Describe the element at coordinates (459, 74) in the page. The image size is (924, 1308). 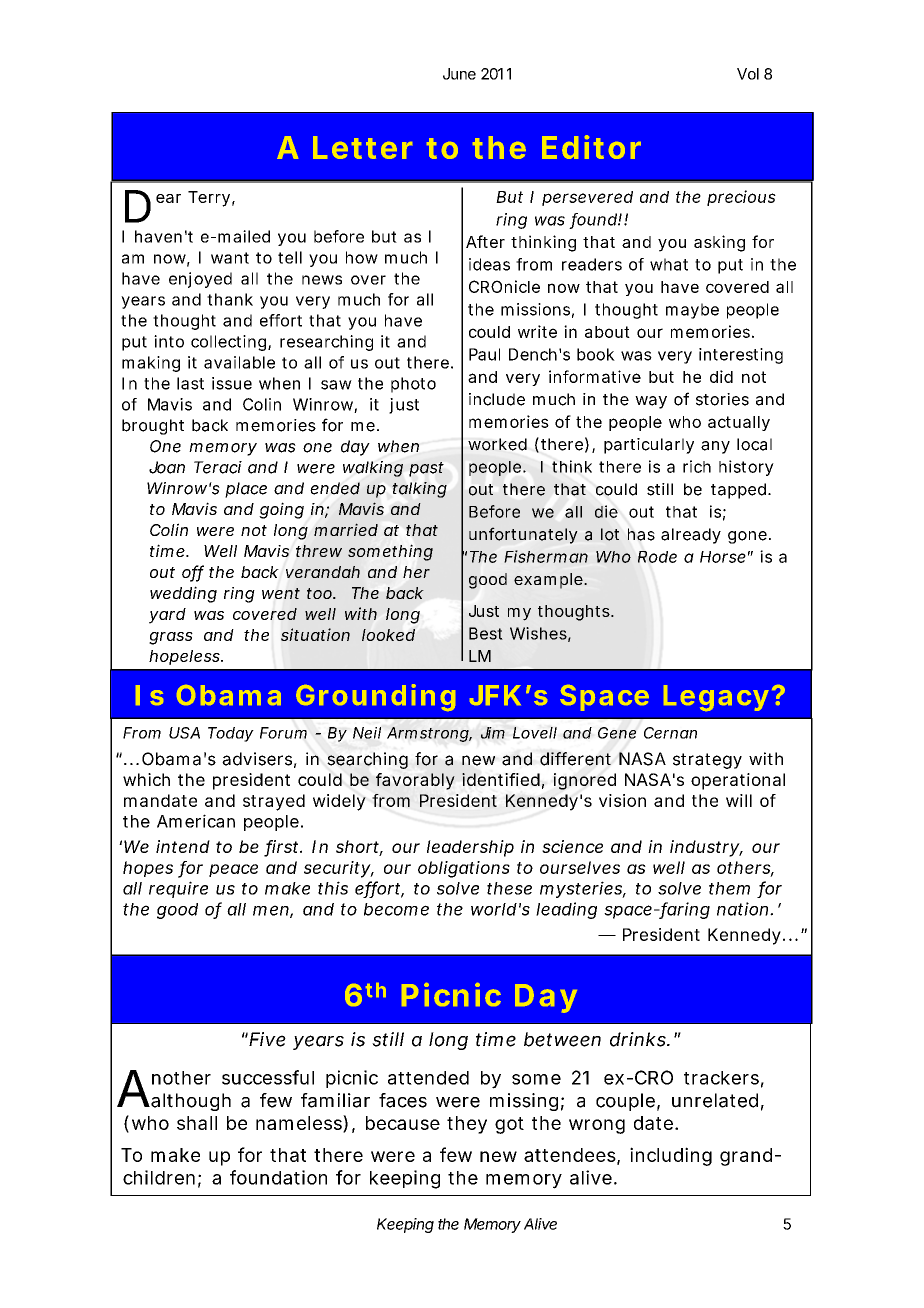
I see `June` at that location.
